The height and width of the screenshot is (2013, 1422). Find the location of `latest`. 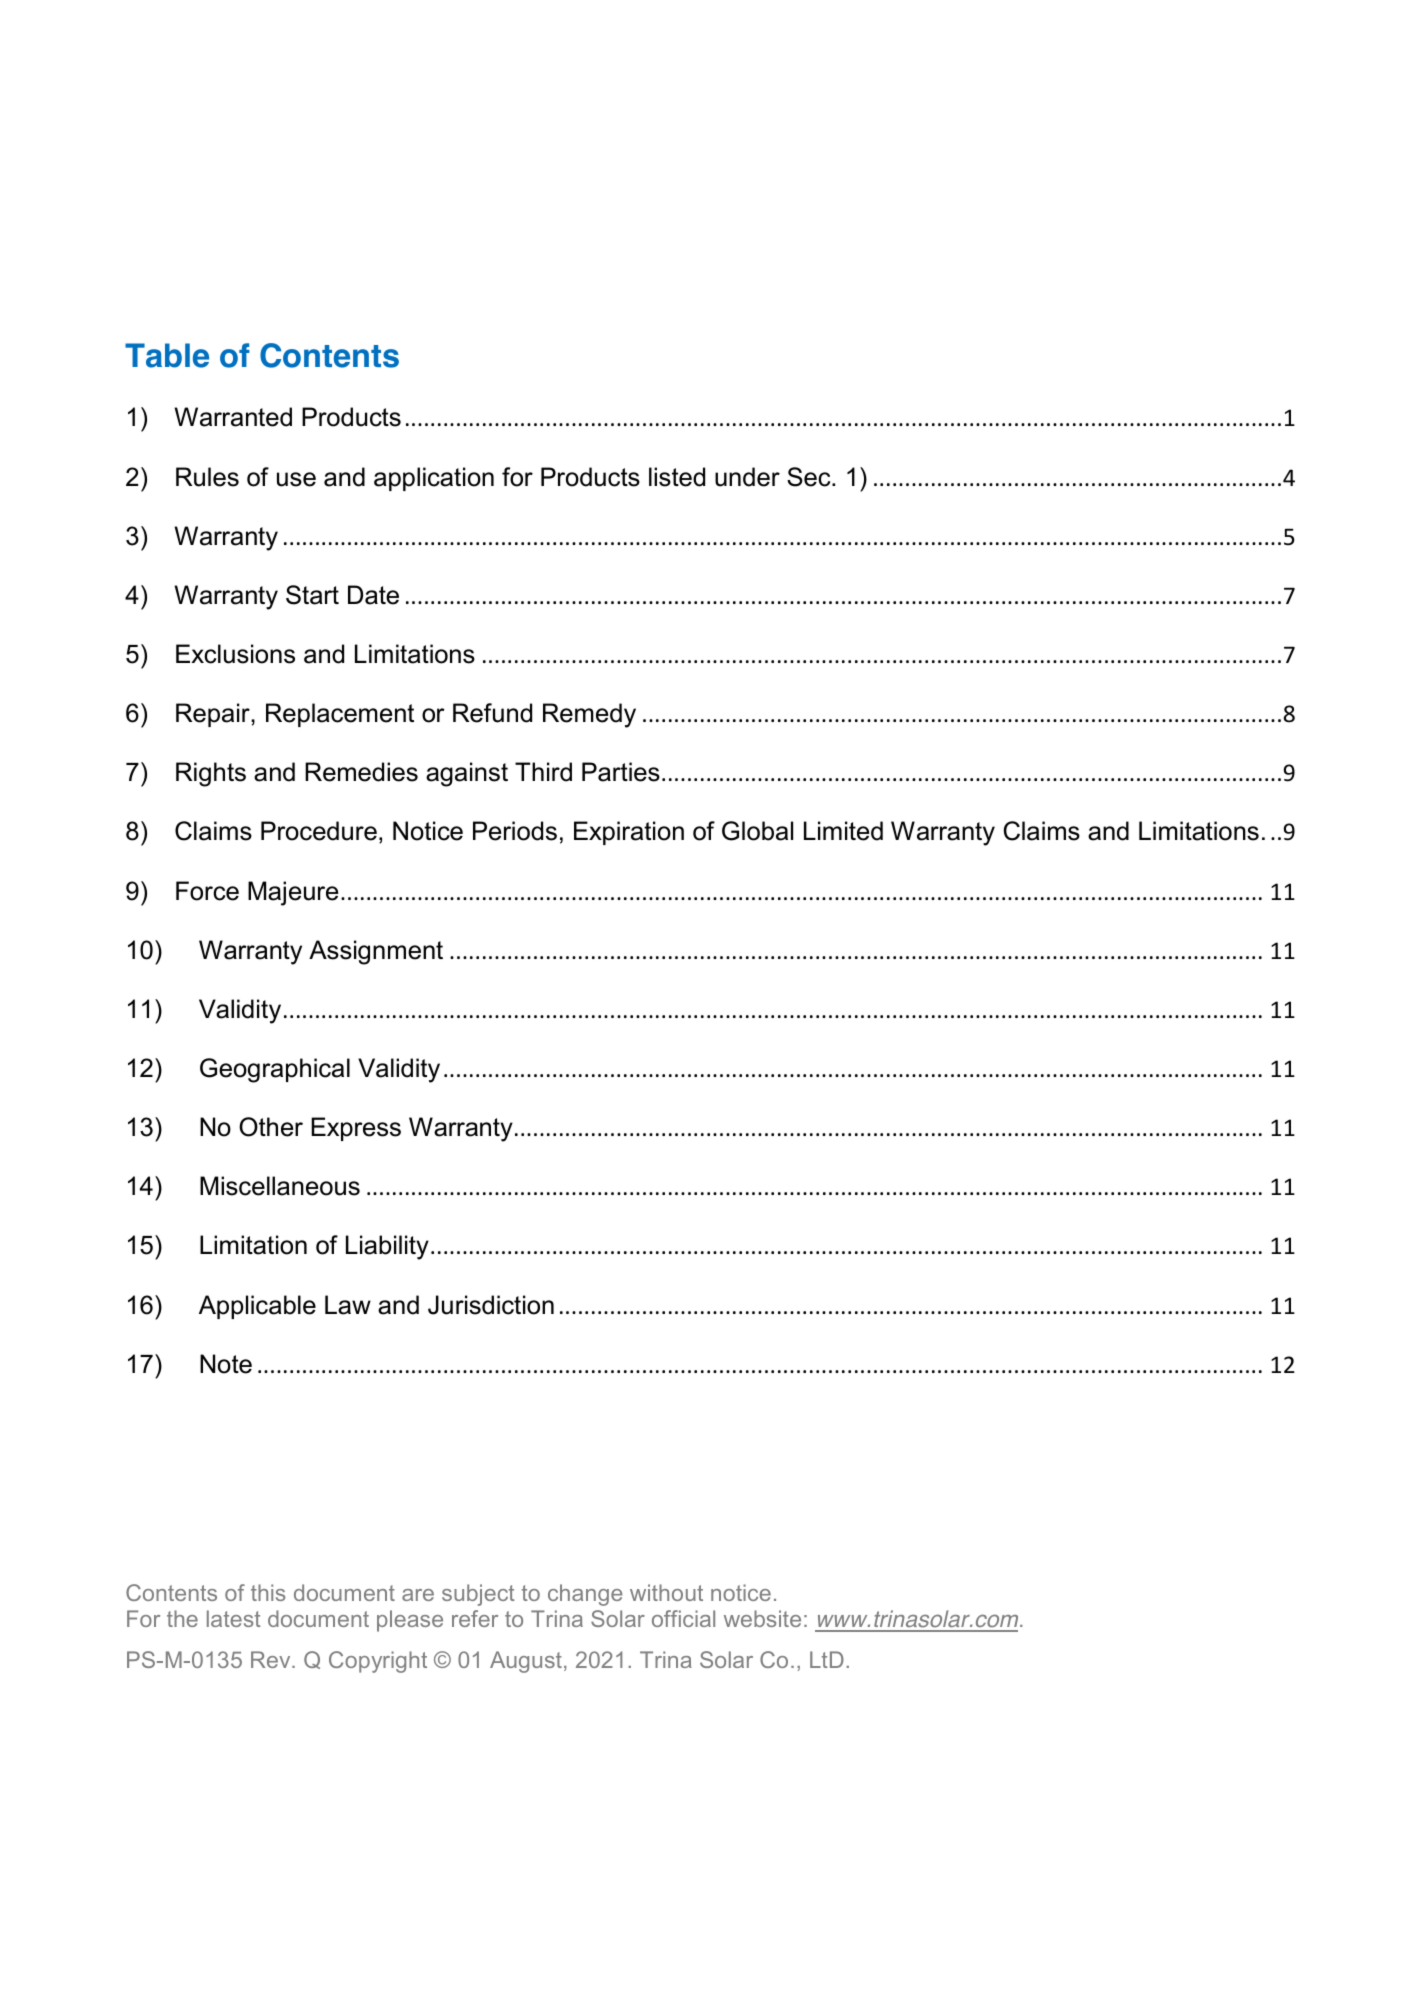

latest is located at coordinates (234, 1618).
